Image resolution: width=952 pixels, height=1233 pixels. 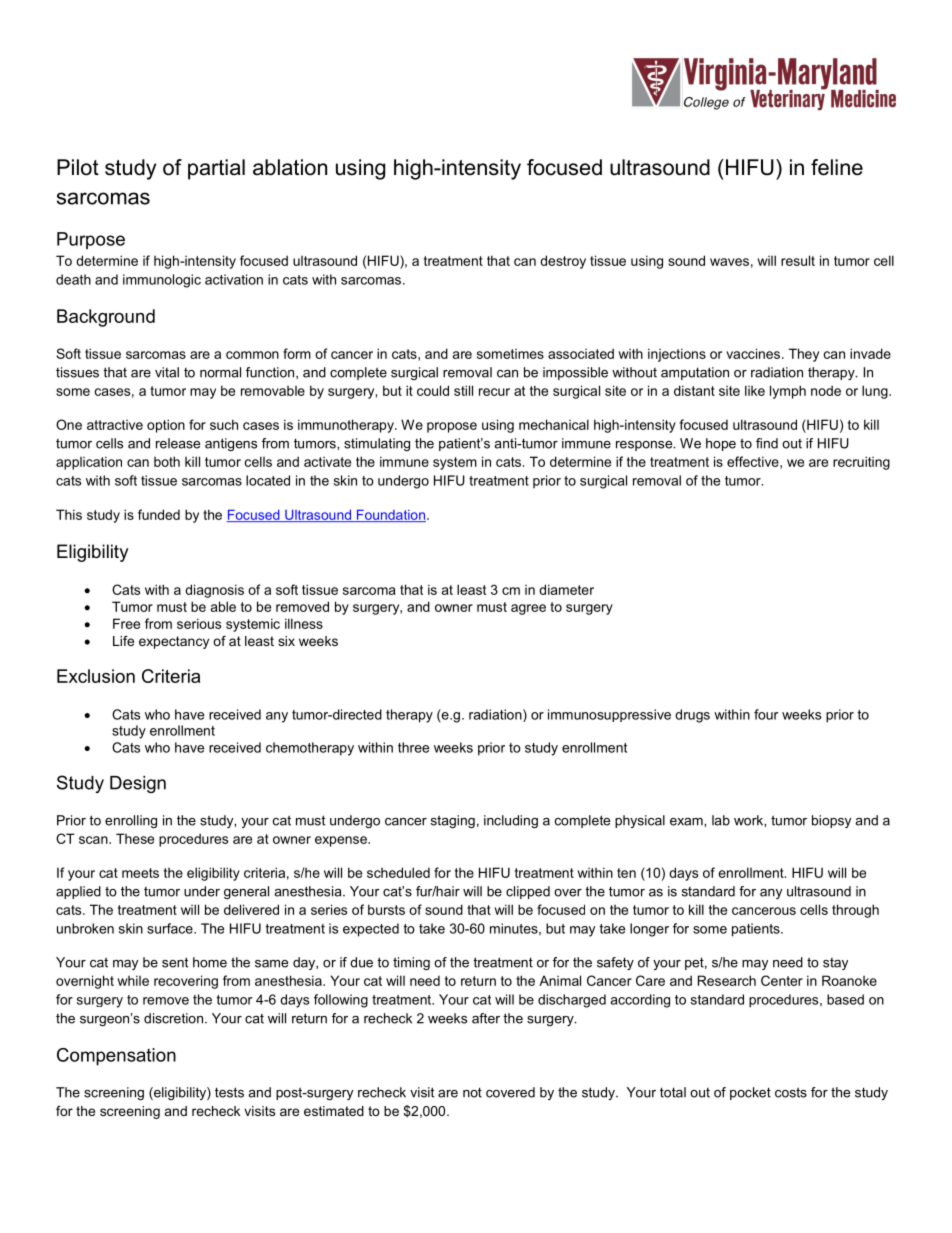 What do you see at coordinates (229, 1092) in the screenshot?
I see `tests` at bounding box center [229, 1092].
